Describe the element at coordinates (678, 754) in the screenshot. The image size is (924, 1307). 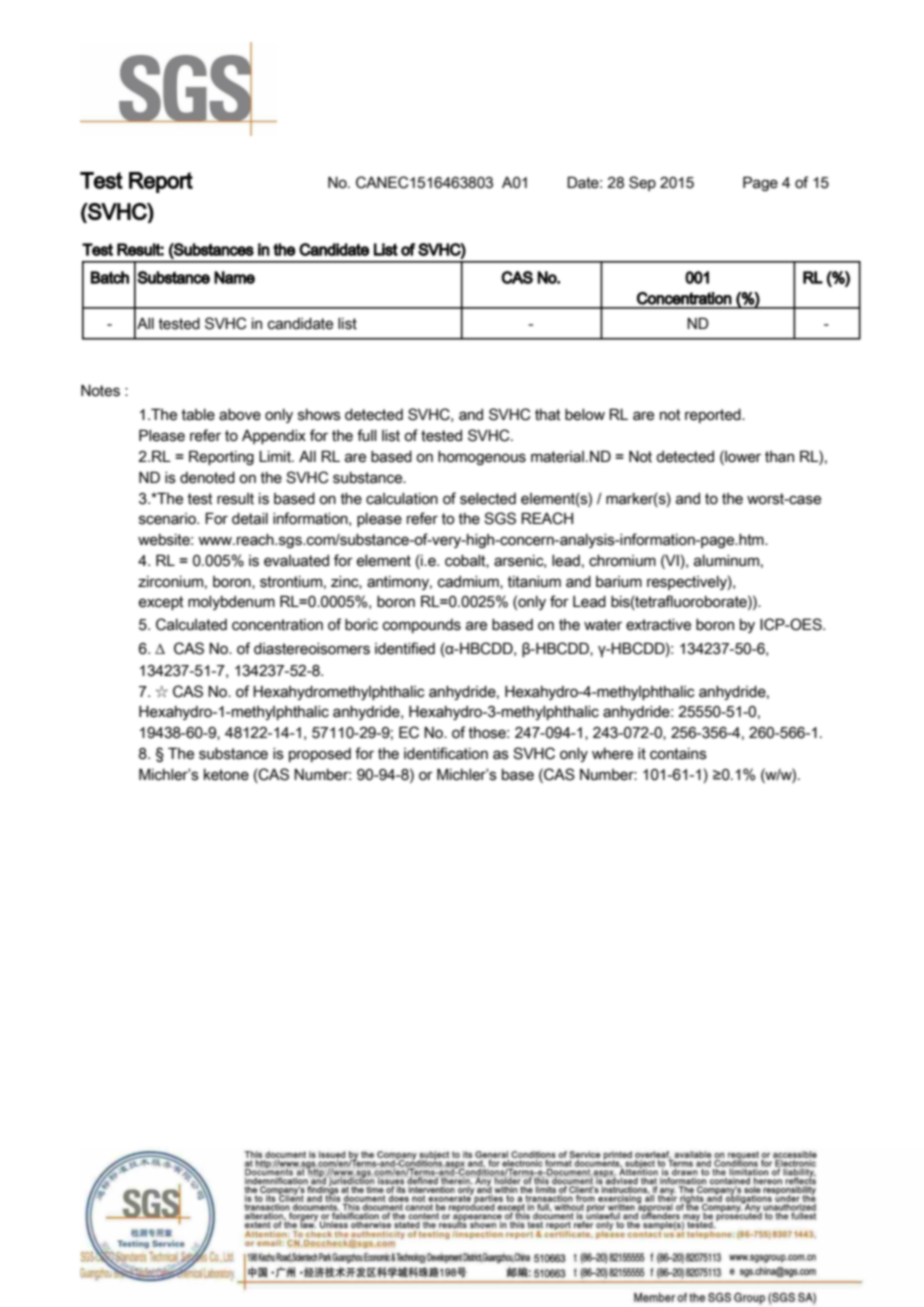
I see `contains` at that location.
